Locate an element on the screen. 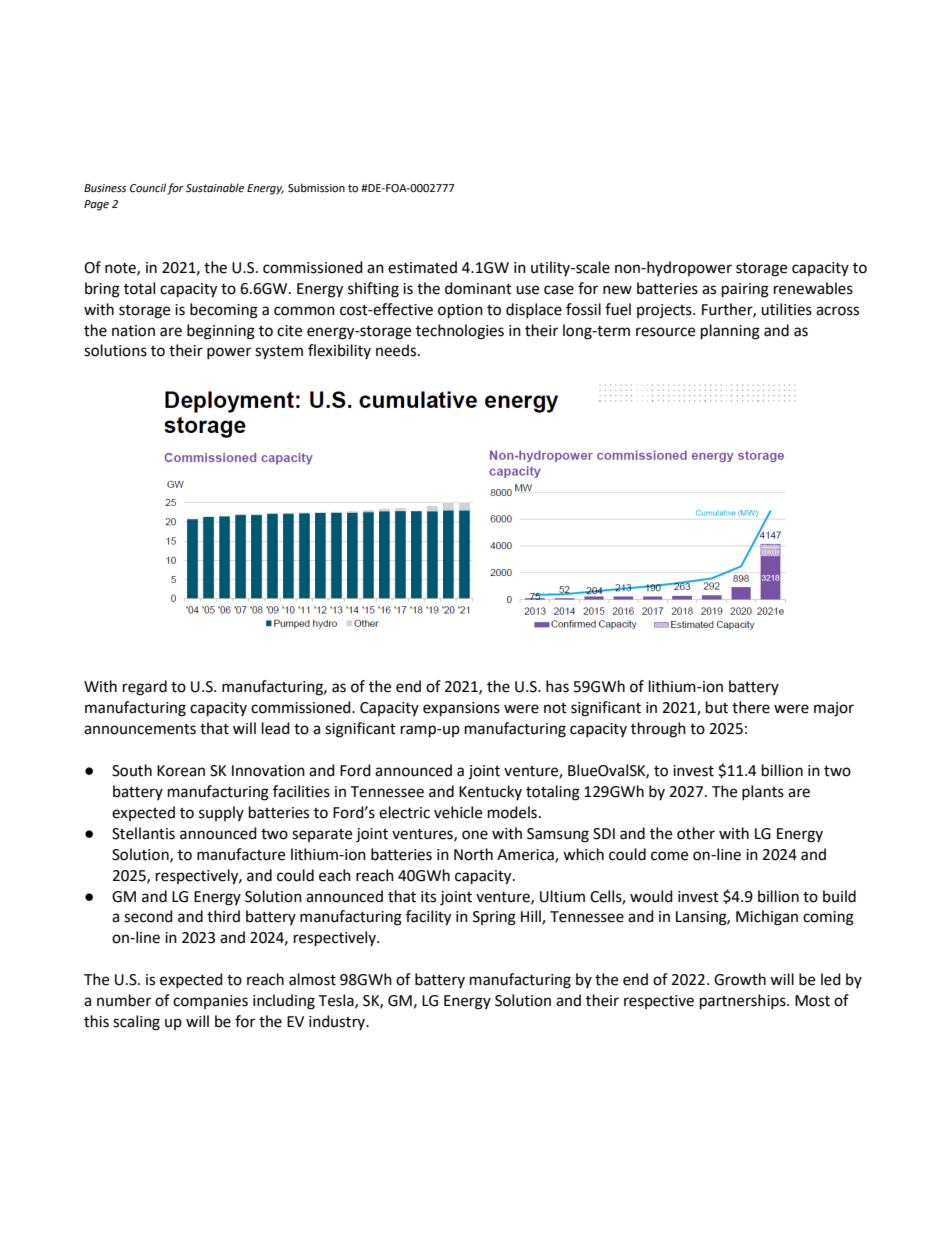 The image size is (952, 1233). pairing is located at coordinates (745, 290).
